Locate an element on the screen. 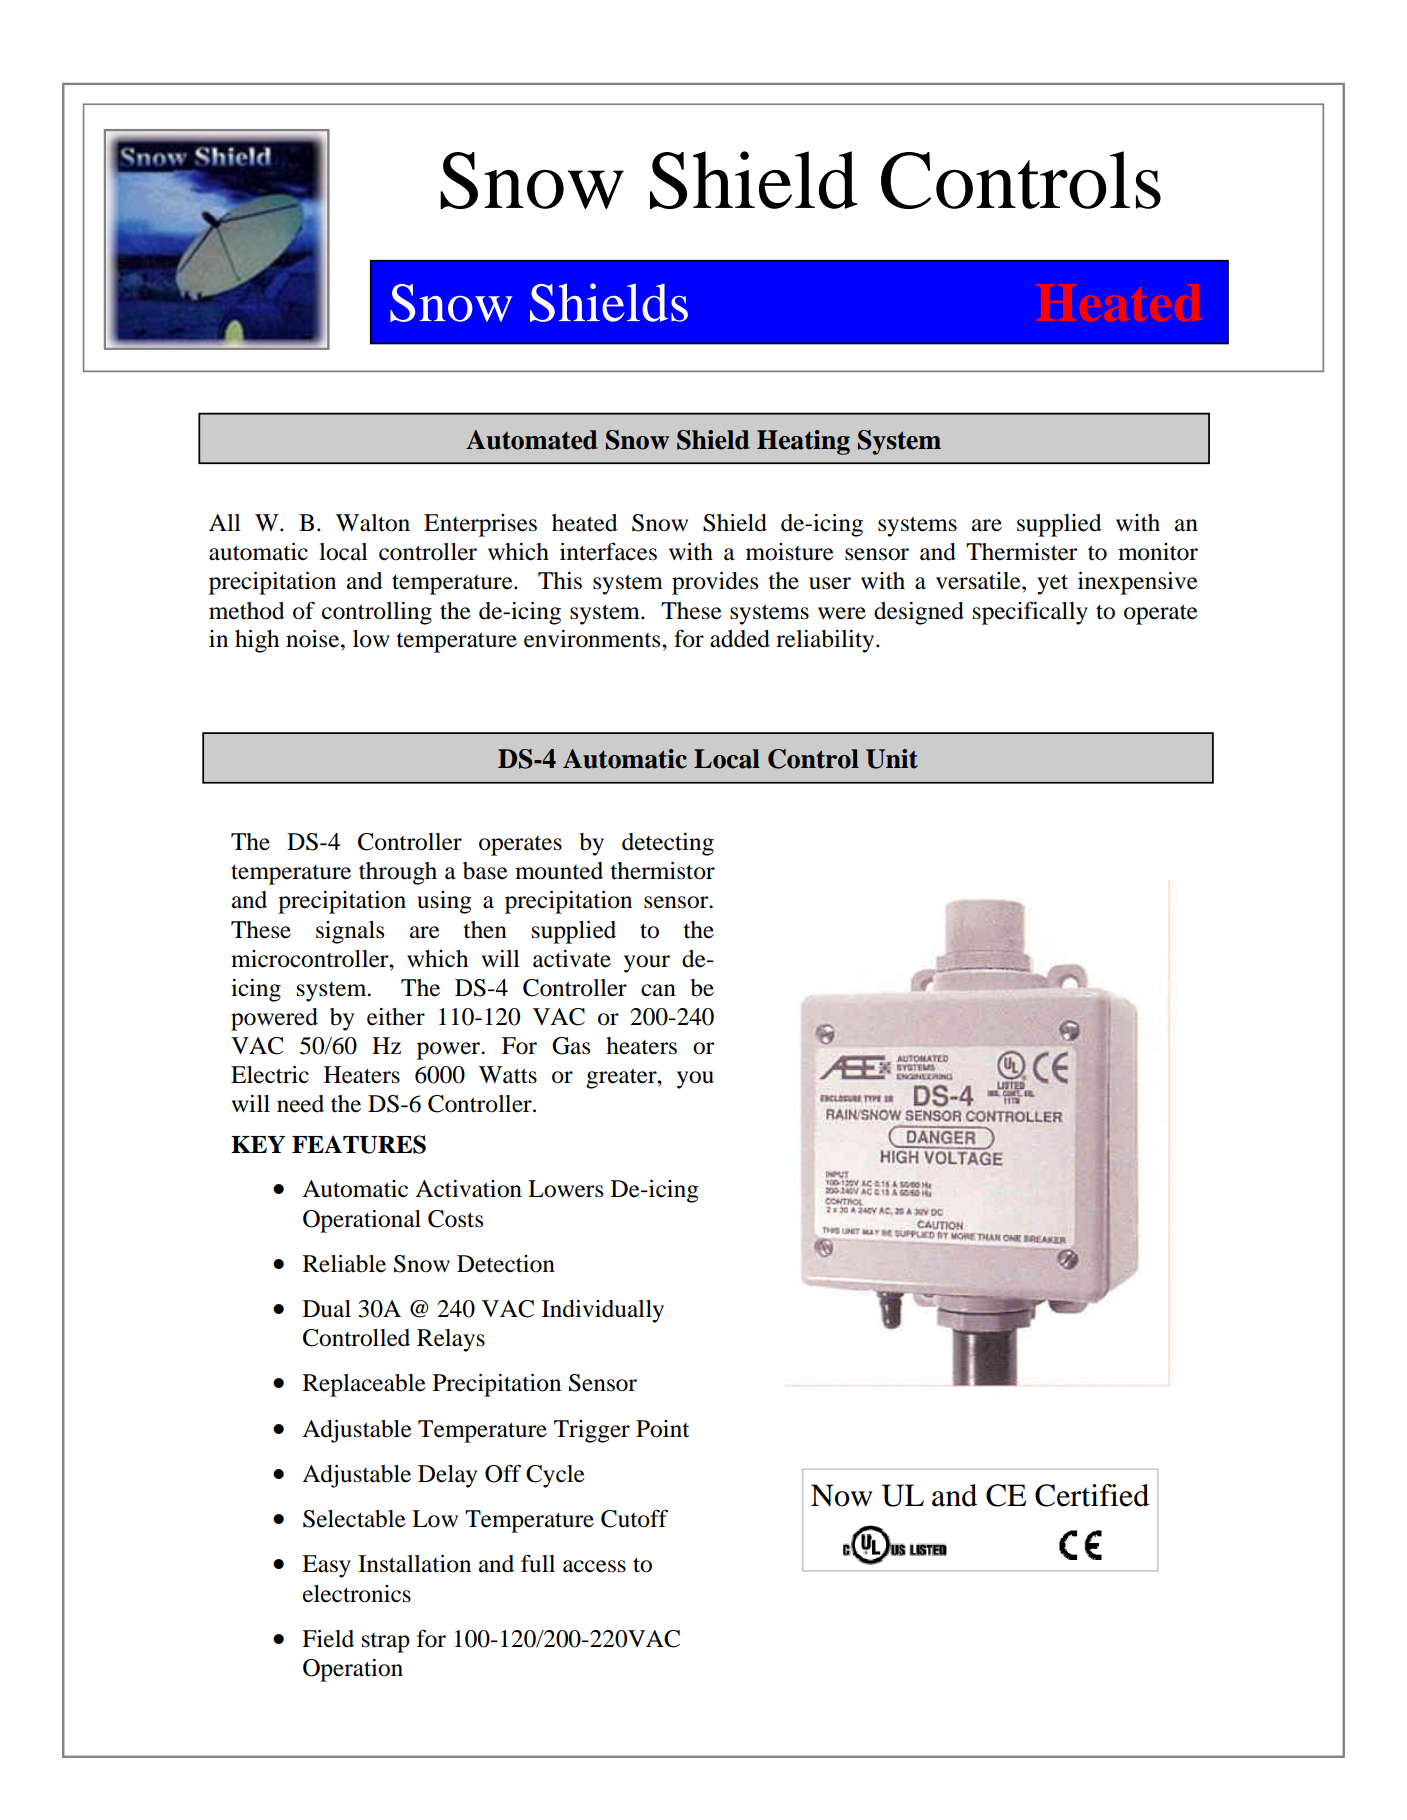 This screenshot has width=1407, height=1820. Thermister is located at coordinates (1021, 552).
